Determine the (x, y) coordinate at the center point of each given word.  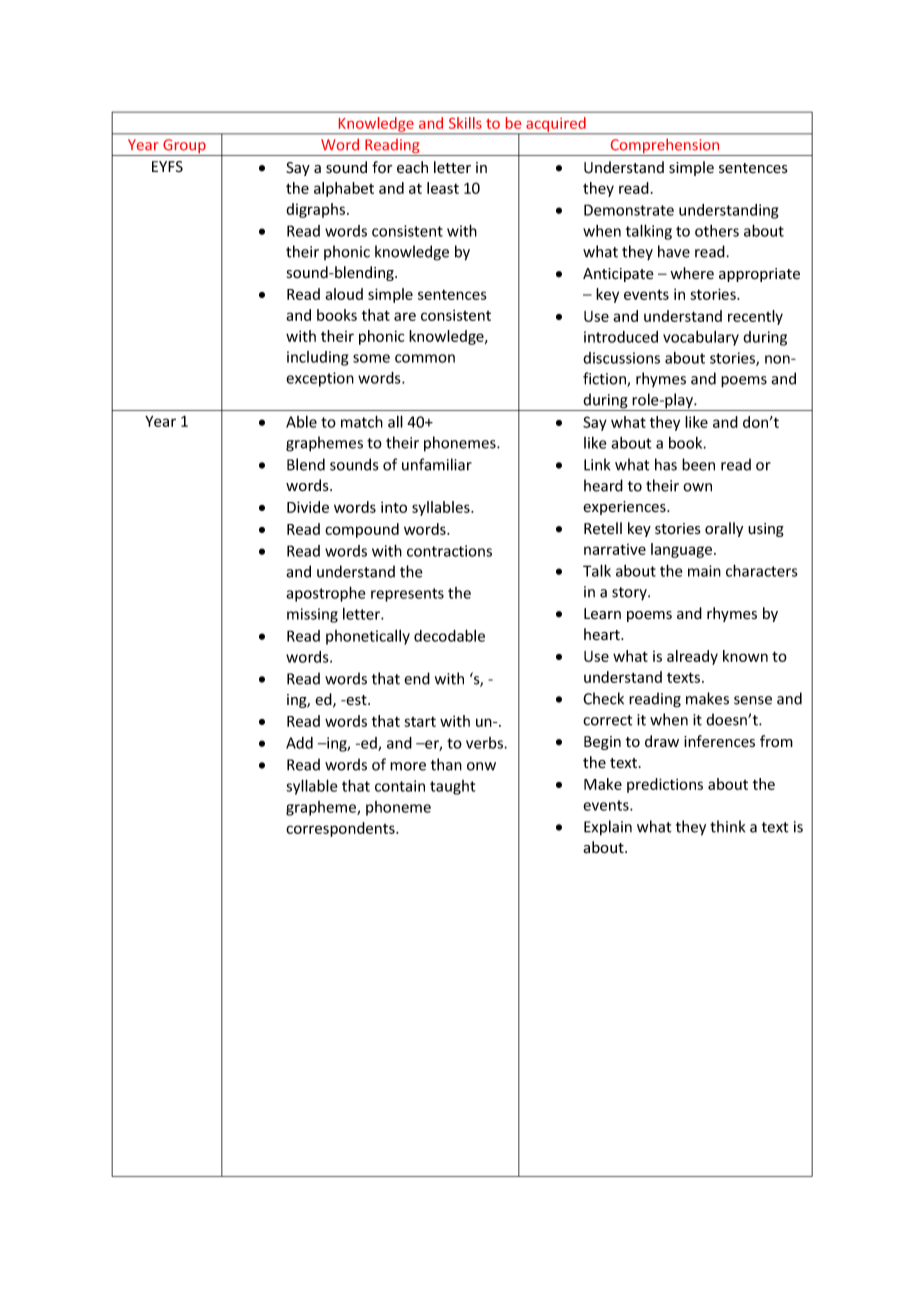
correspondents (341, 829)
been (698, 464)
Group (184, 147)
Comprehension (665, 147)
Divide (308, 507)
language (683, 550)
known (745, 656)
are (405, 316)
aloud (344, 294)
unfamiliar (437, 464)
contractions (449, 551)
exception (320, 379)
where (692, 273)
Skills (465, 123)
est (356, 700)
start (420, 722)
